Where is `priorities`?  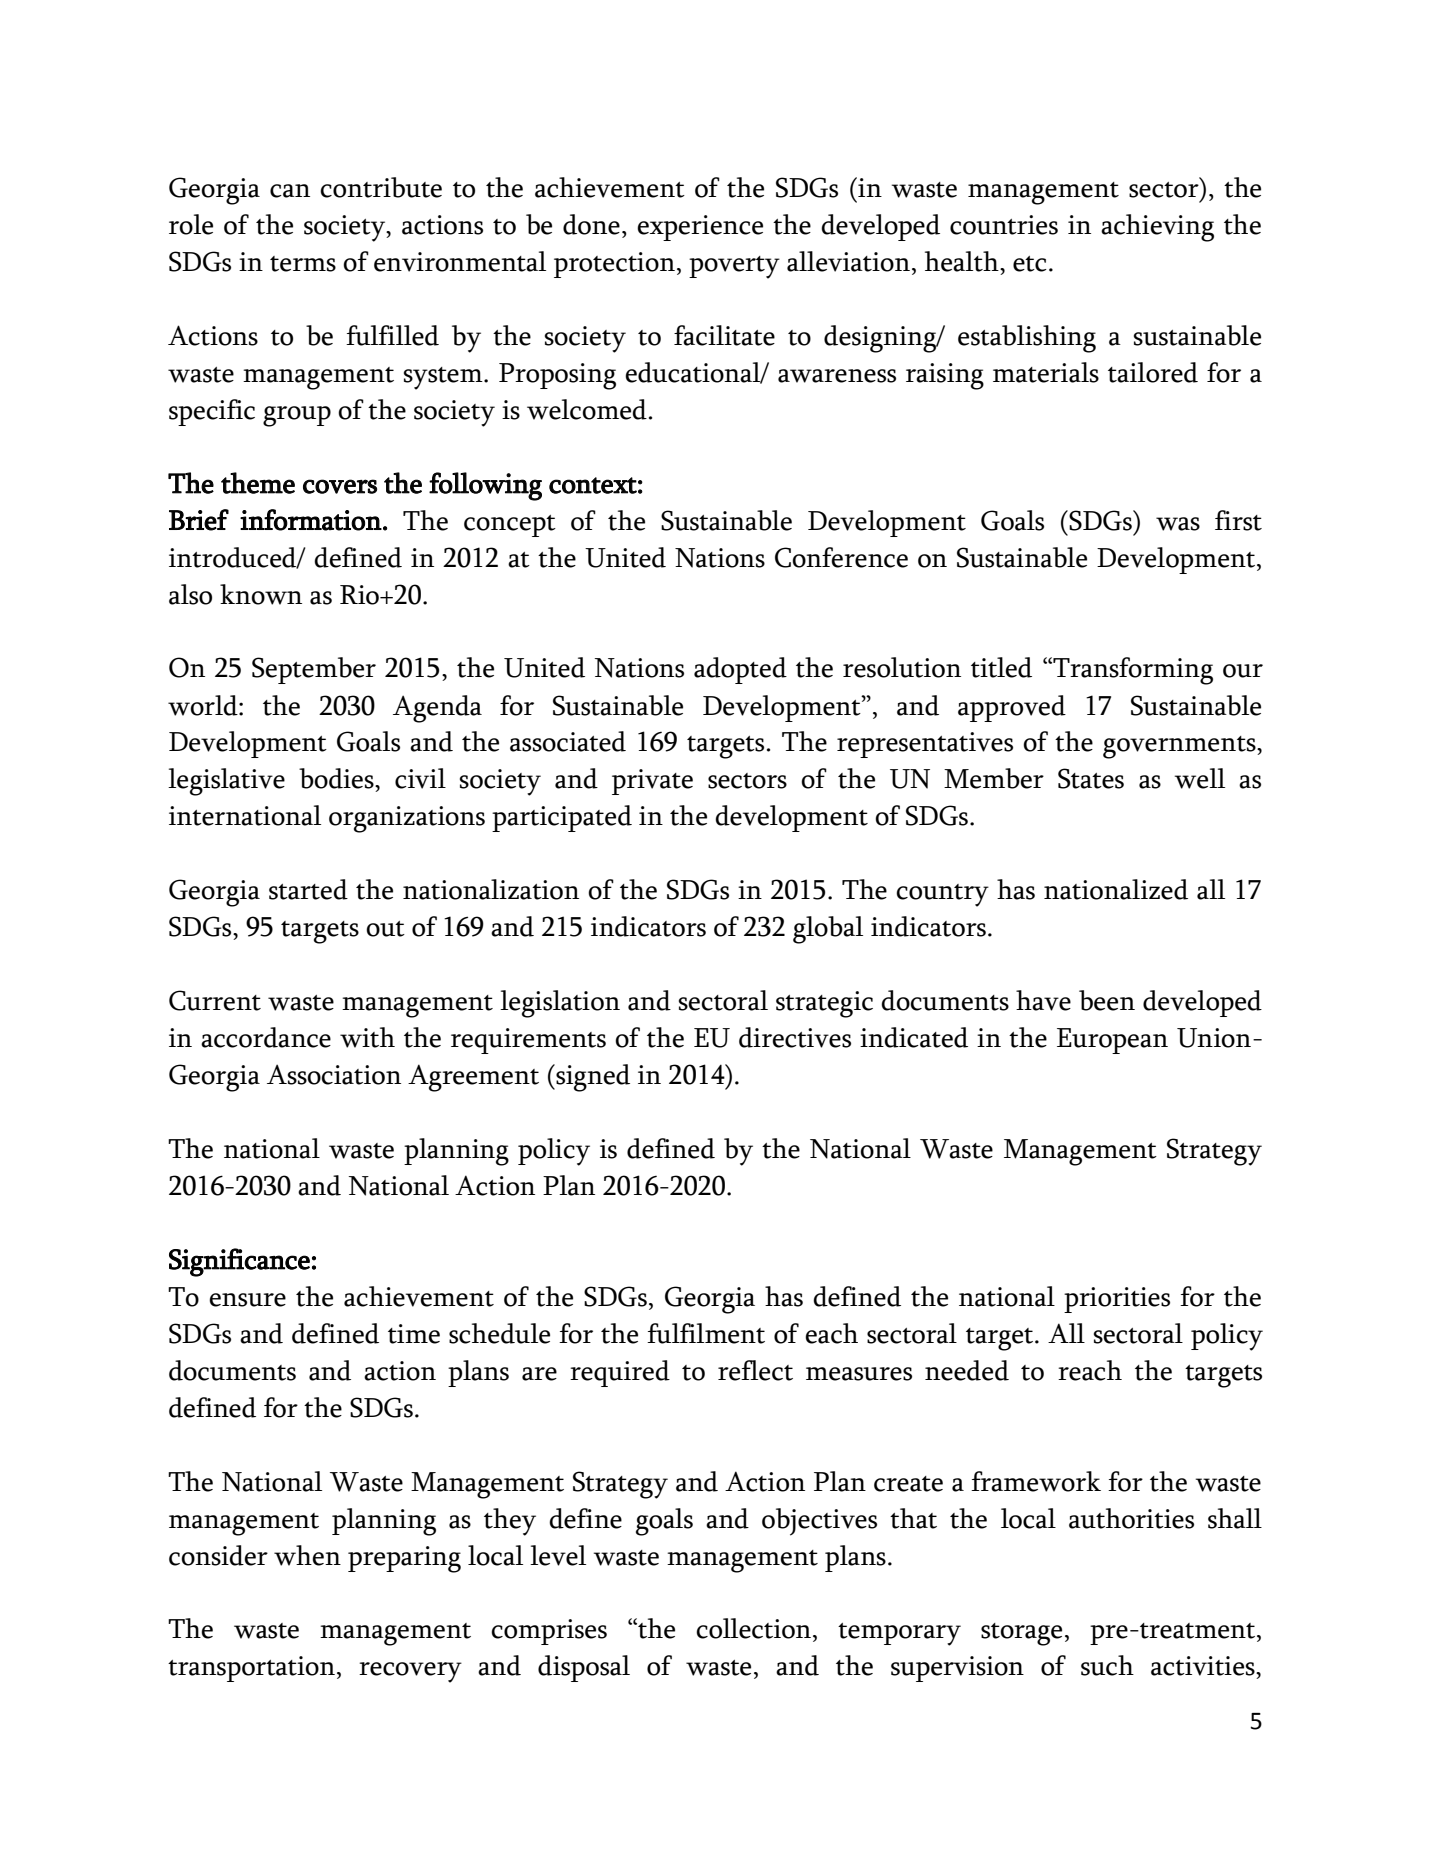 priorities is located at coordinates (1117, 1300).
